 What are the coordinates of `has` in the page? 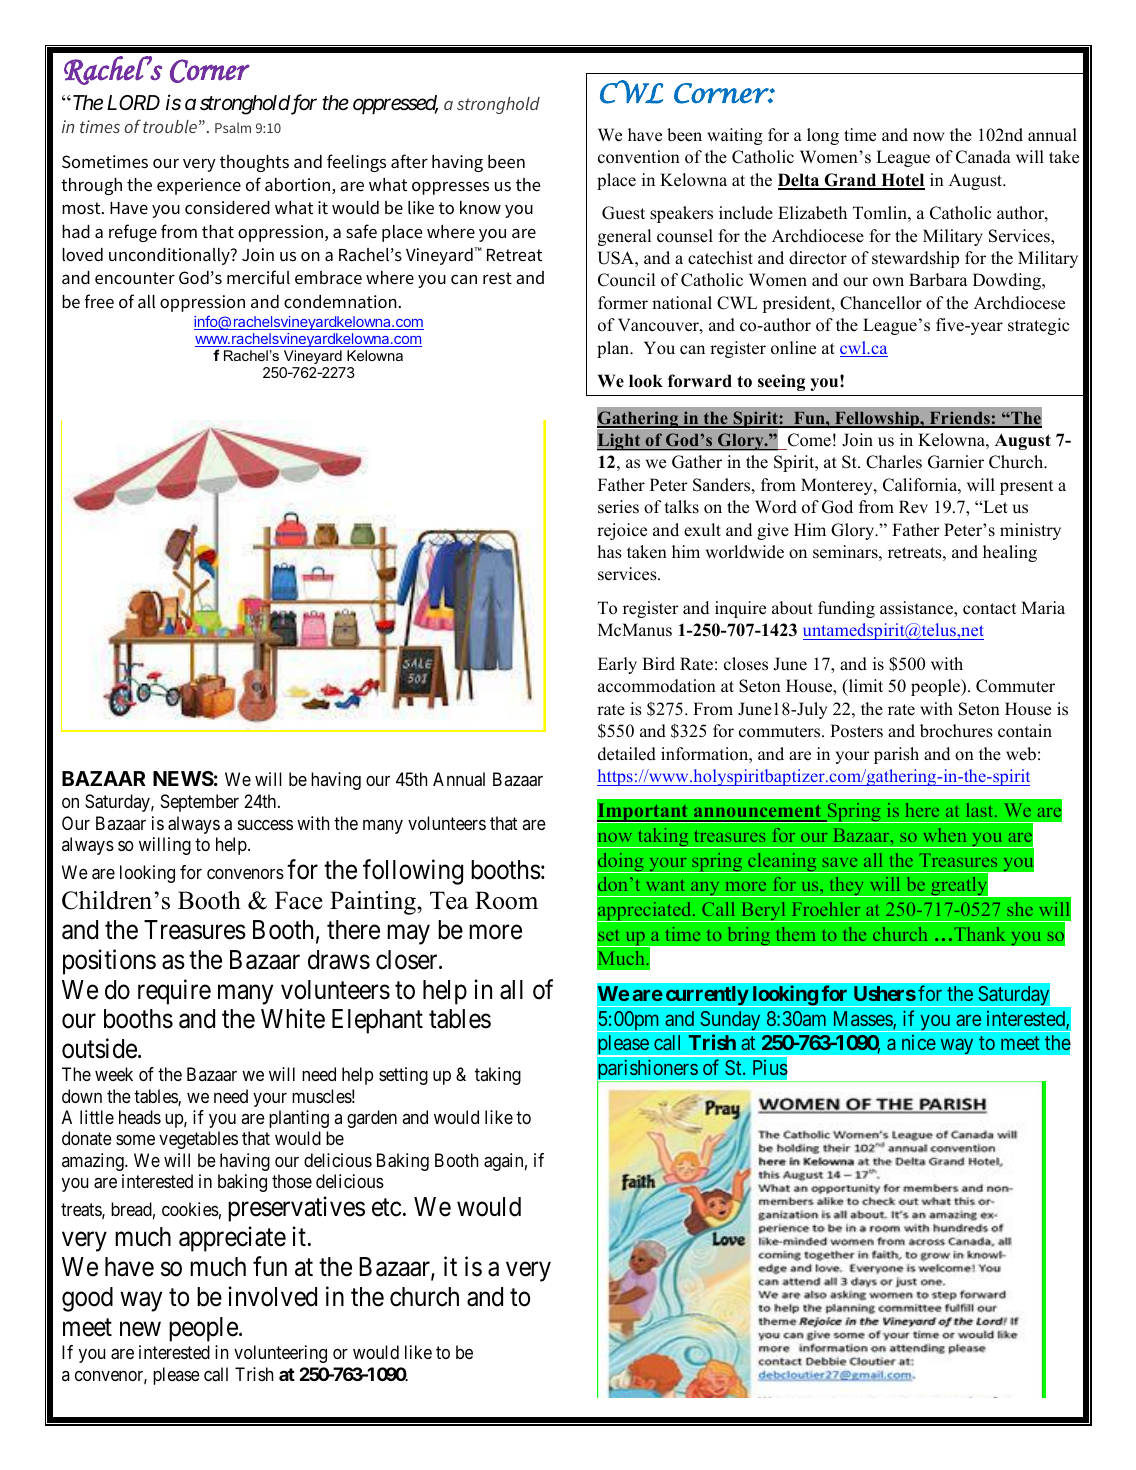 It's located at (609, 552).
